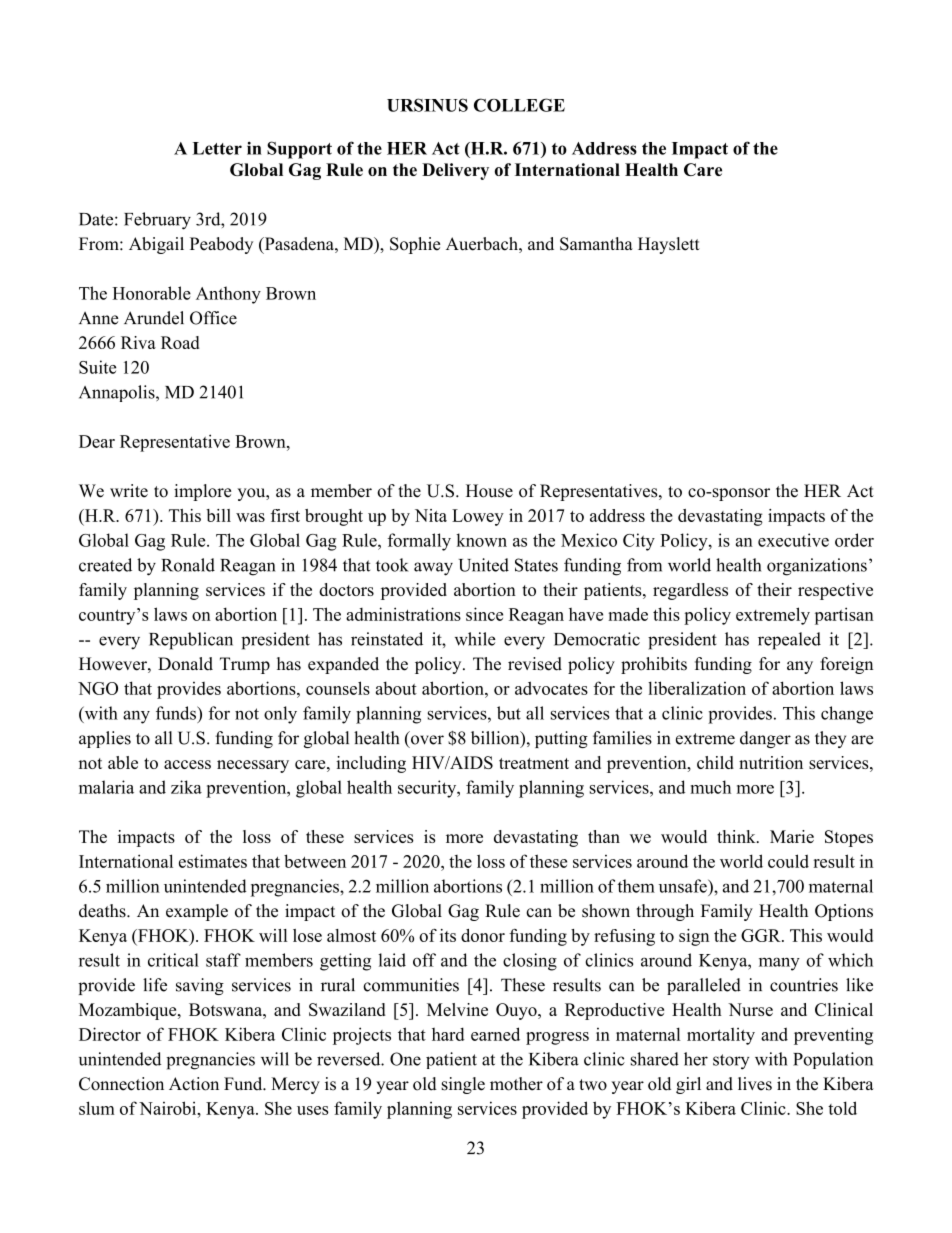 This page has width=952, height=1233. What do you see at coordinates (194, 1084) in the page?
I see `Action` at bounding box center [194, 1084].
